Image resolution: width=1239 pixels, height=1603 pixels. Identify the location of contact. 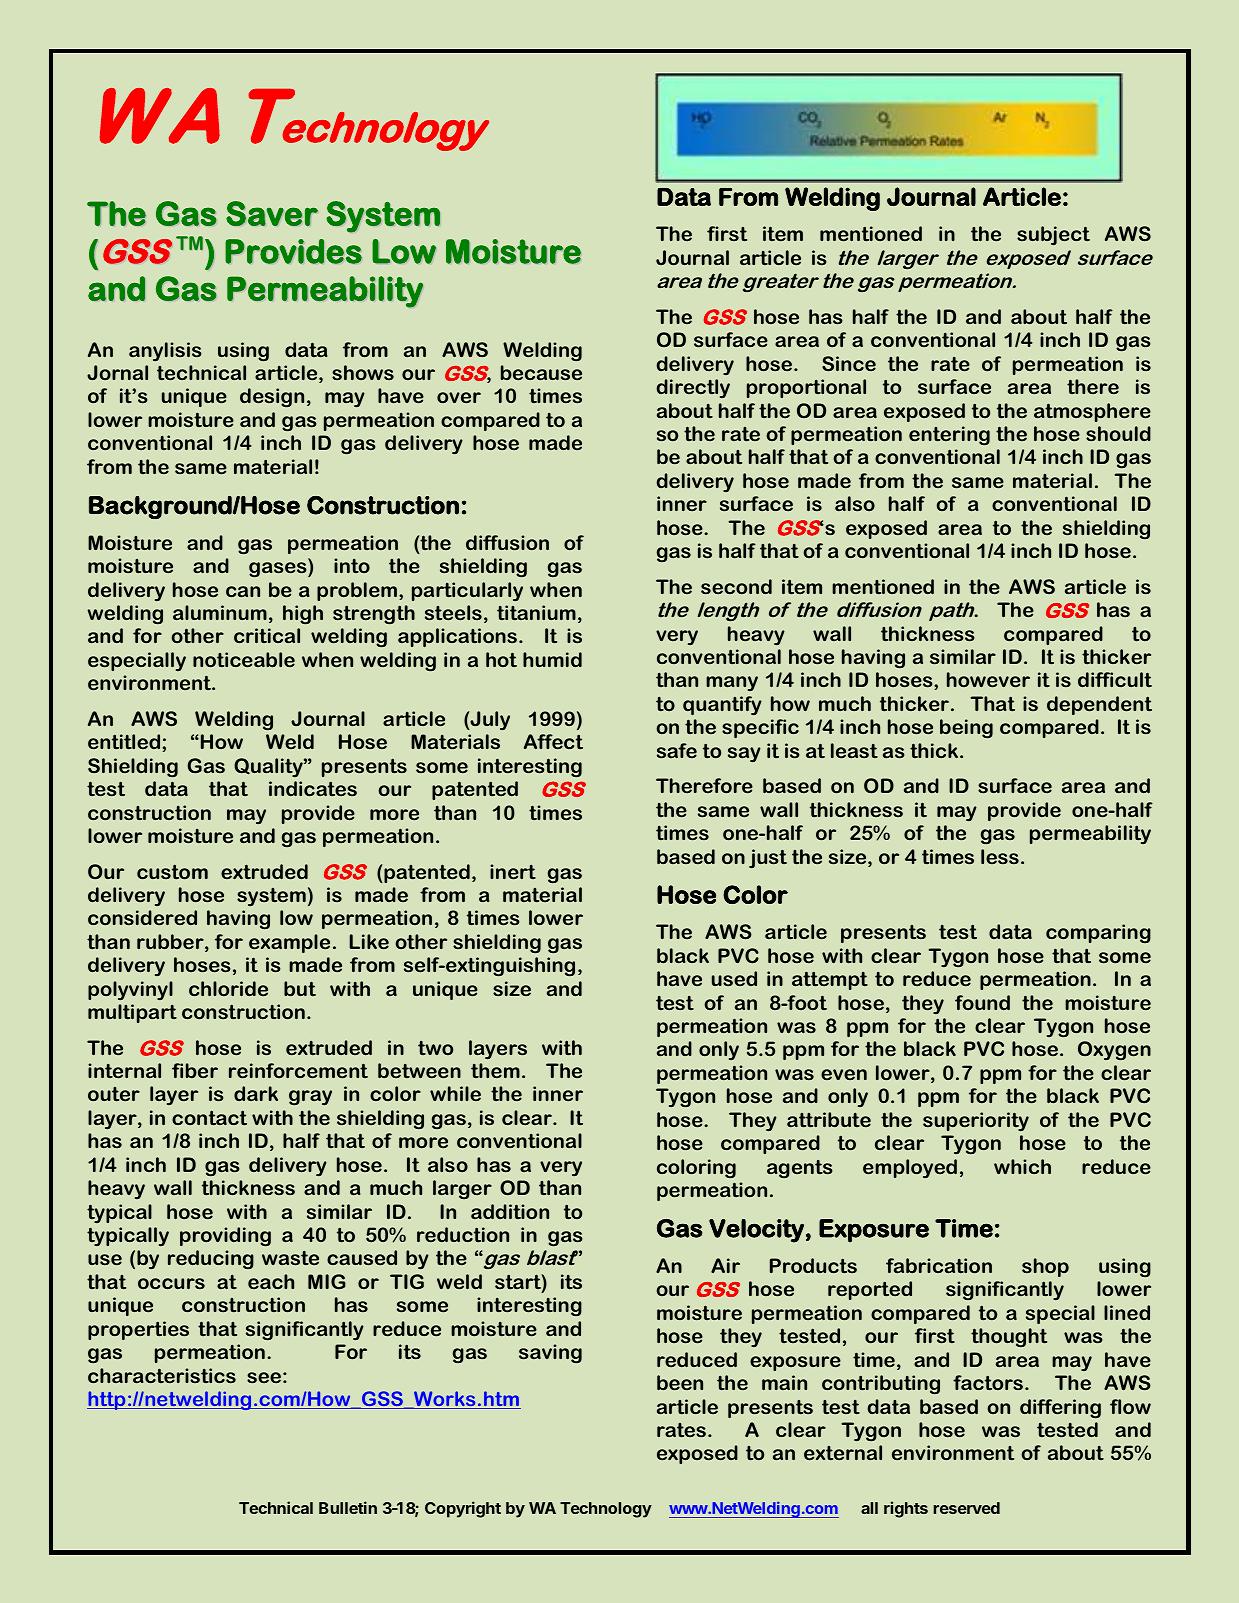
(209, 1117).
